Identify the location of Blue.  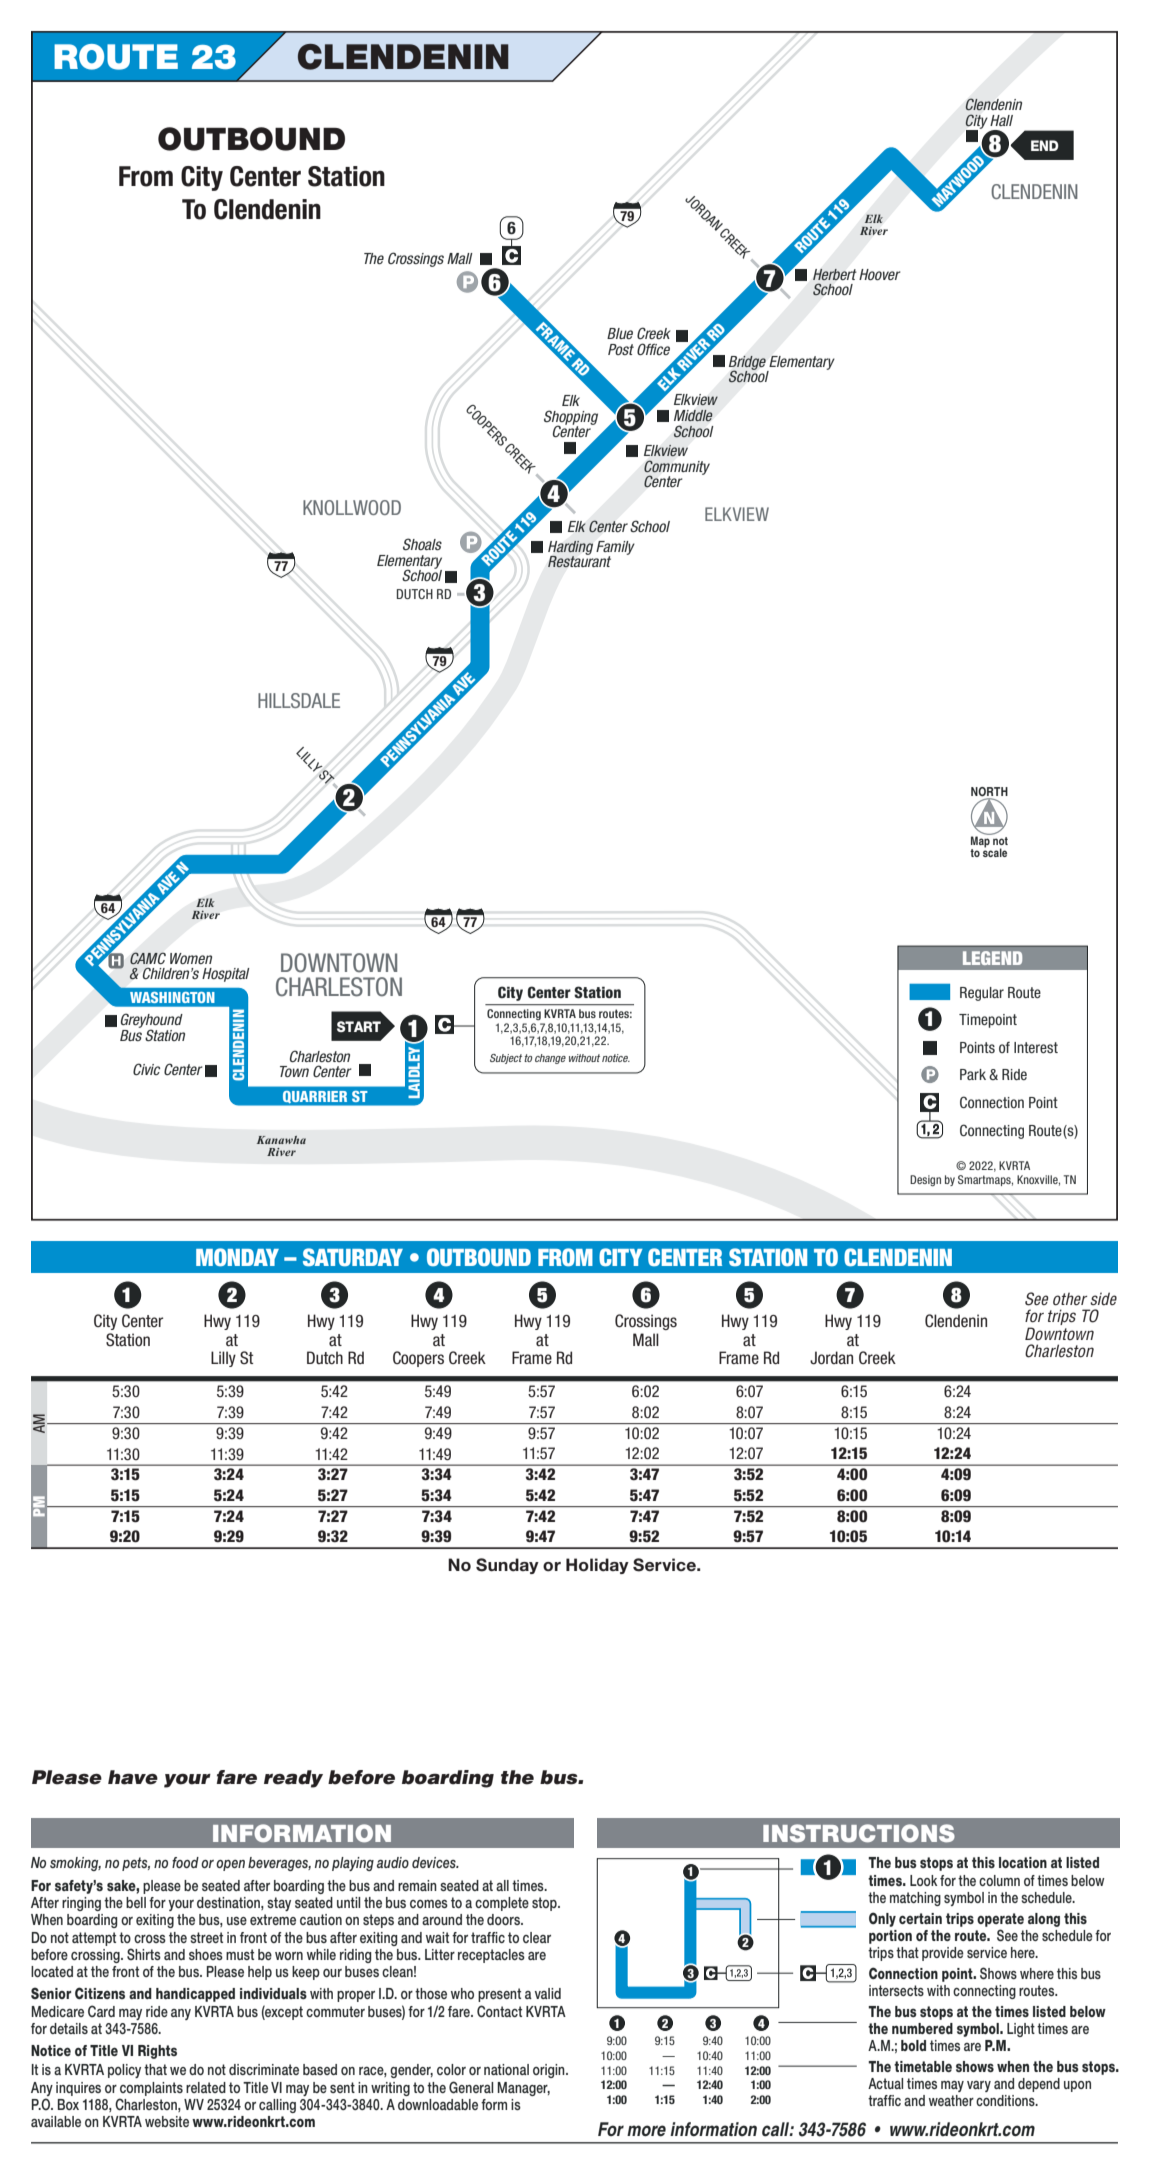
(620, 333).
